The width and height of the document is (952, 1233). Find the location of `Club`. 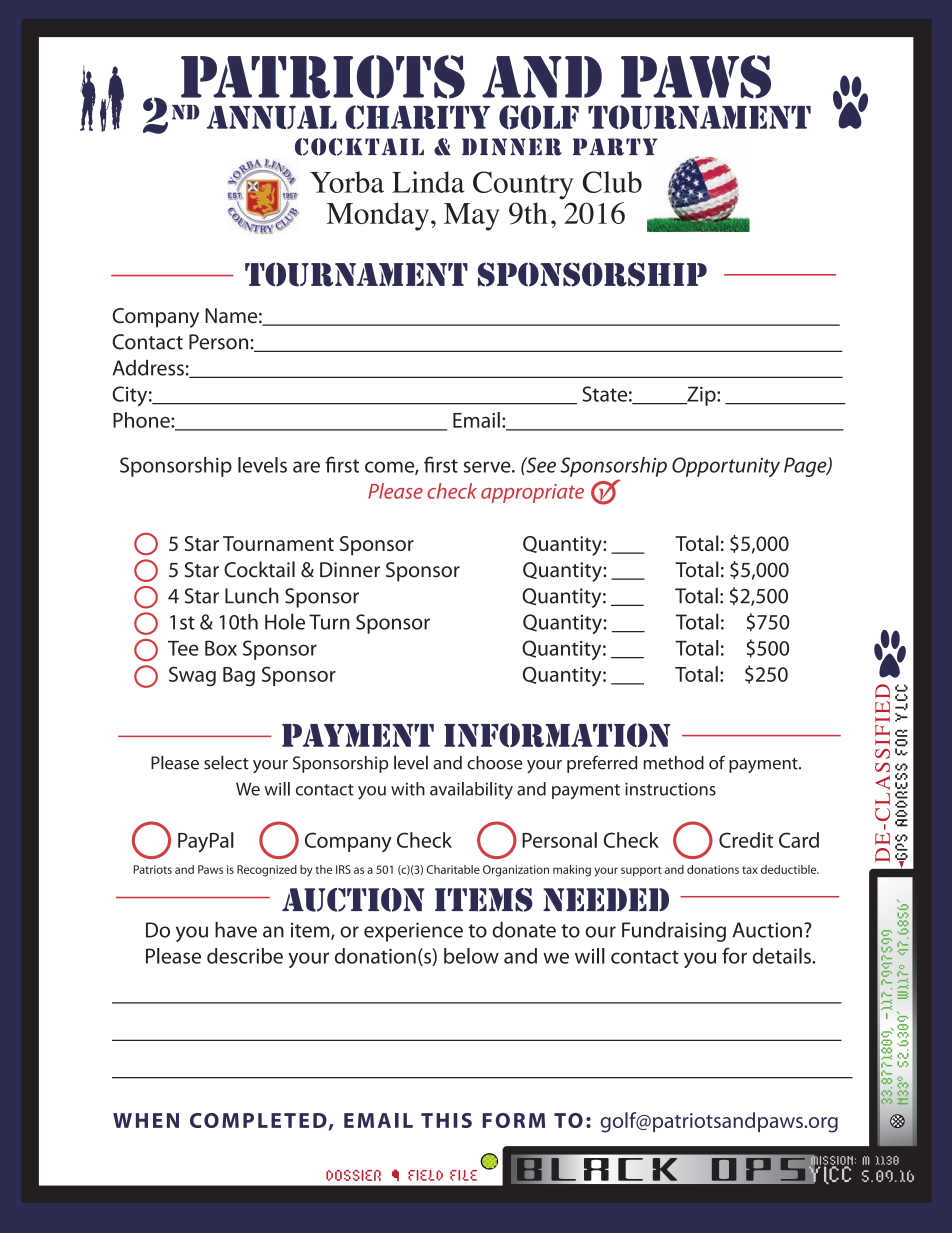

Club is located at coordinates (612, 182).
